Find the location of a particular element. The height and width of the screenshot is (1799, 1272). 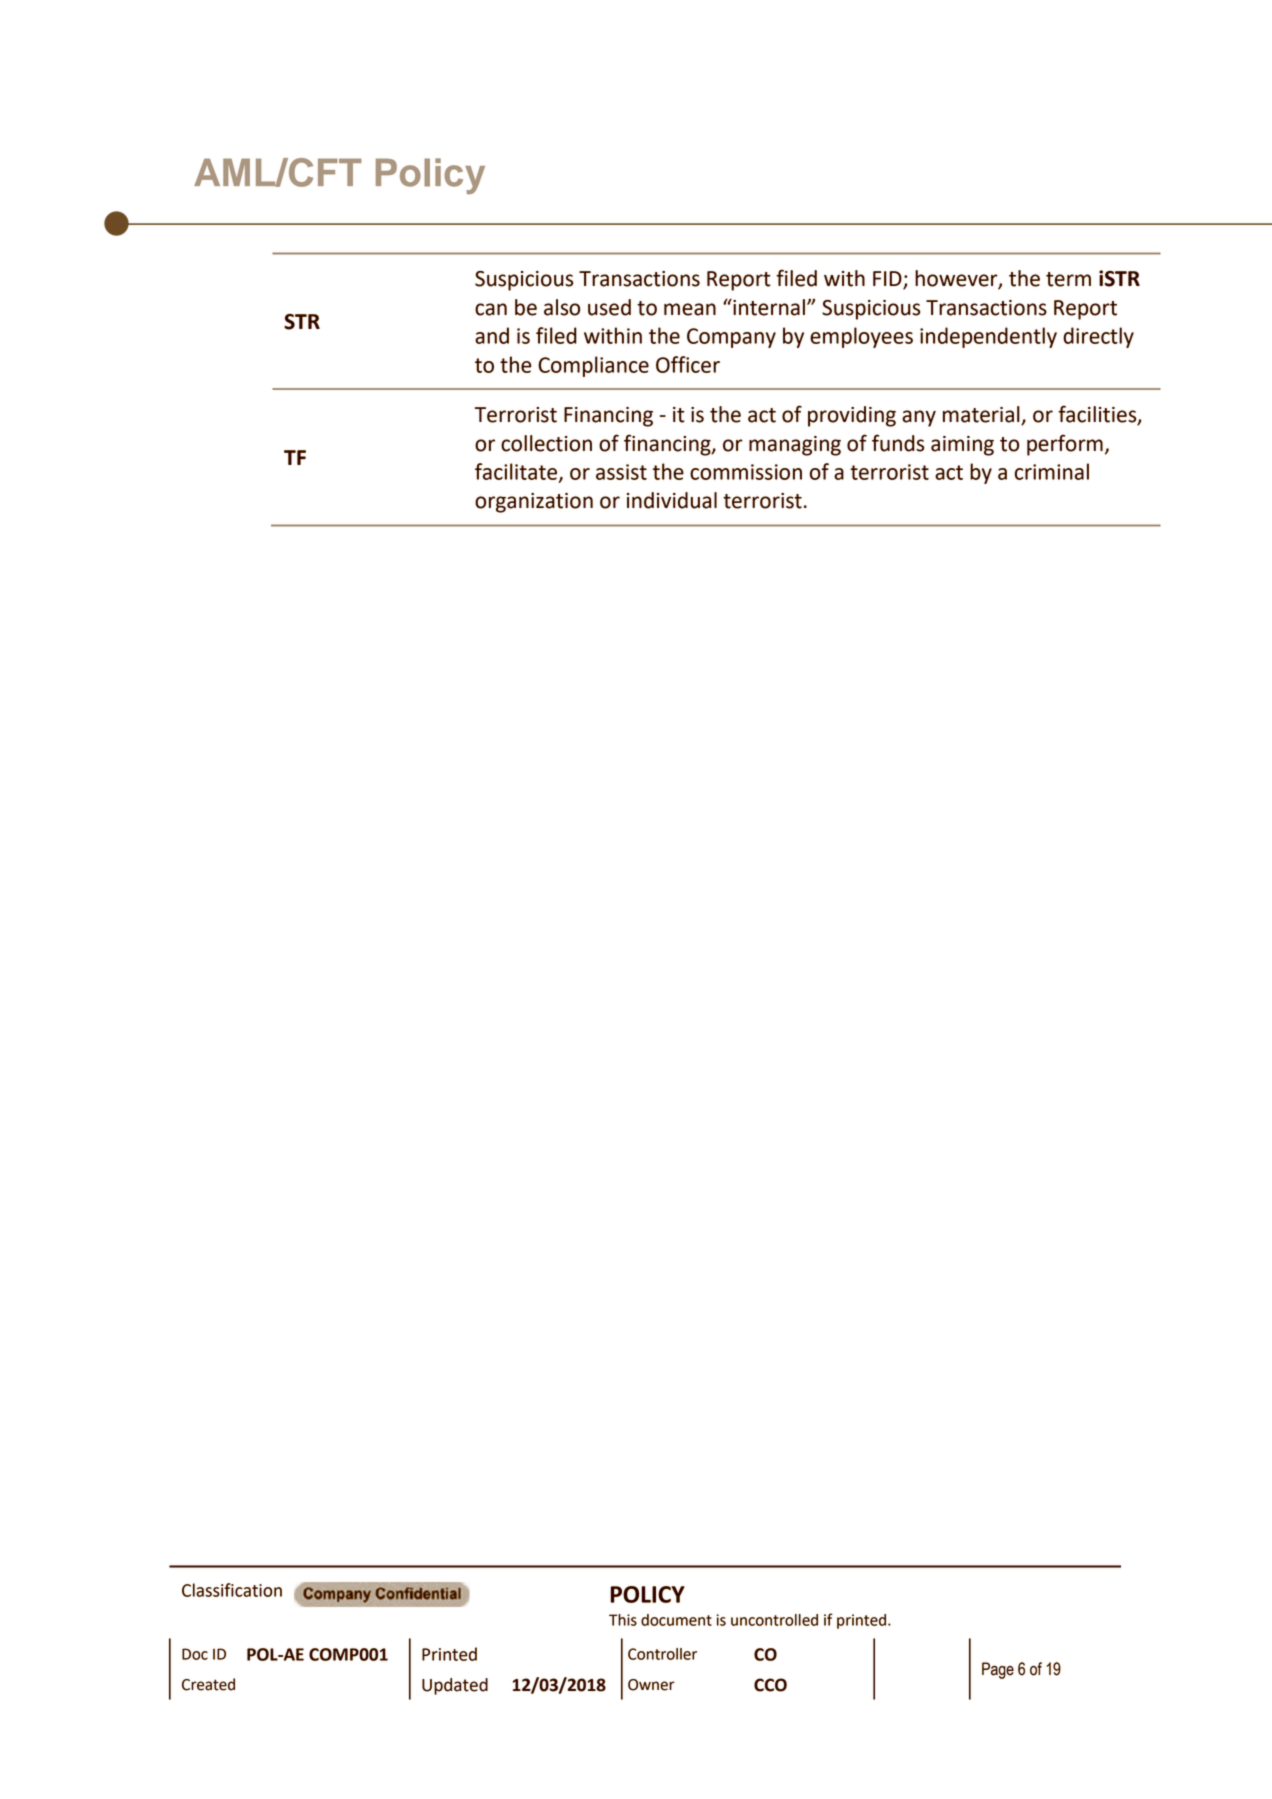

criminal is located at coordinates (1052, 471).
